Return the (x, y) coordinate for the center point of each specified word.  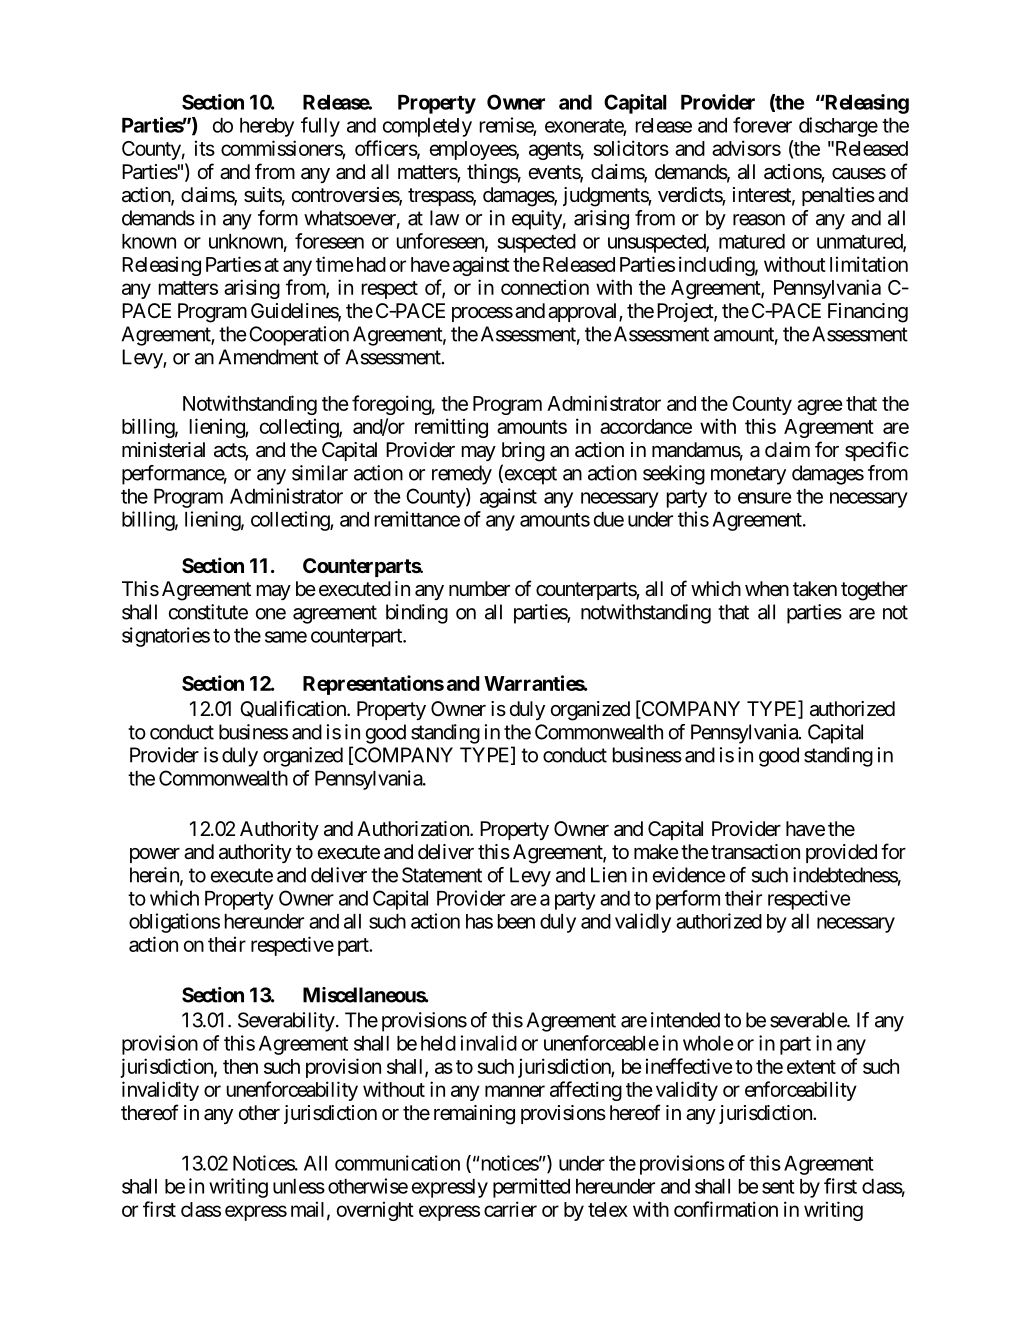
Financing (868, 313)
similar (320, 473)
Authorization (414, 829)
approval (584, 312)
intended (685, 1020)
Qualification (294, 709)
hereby (267, 127)
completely (427, 127)
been (516, 921)
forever (762, 125)
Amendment (268, 357)
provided (841, 853)
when (767, 589)
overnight (375, 1211)
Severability (286, 1022)
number (479, 588)
